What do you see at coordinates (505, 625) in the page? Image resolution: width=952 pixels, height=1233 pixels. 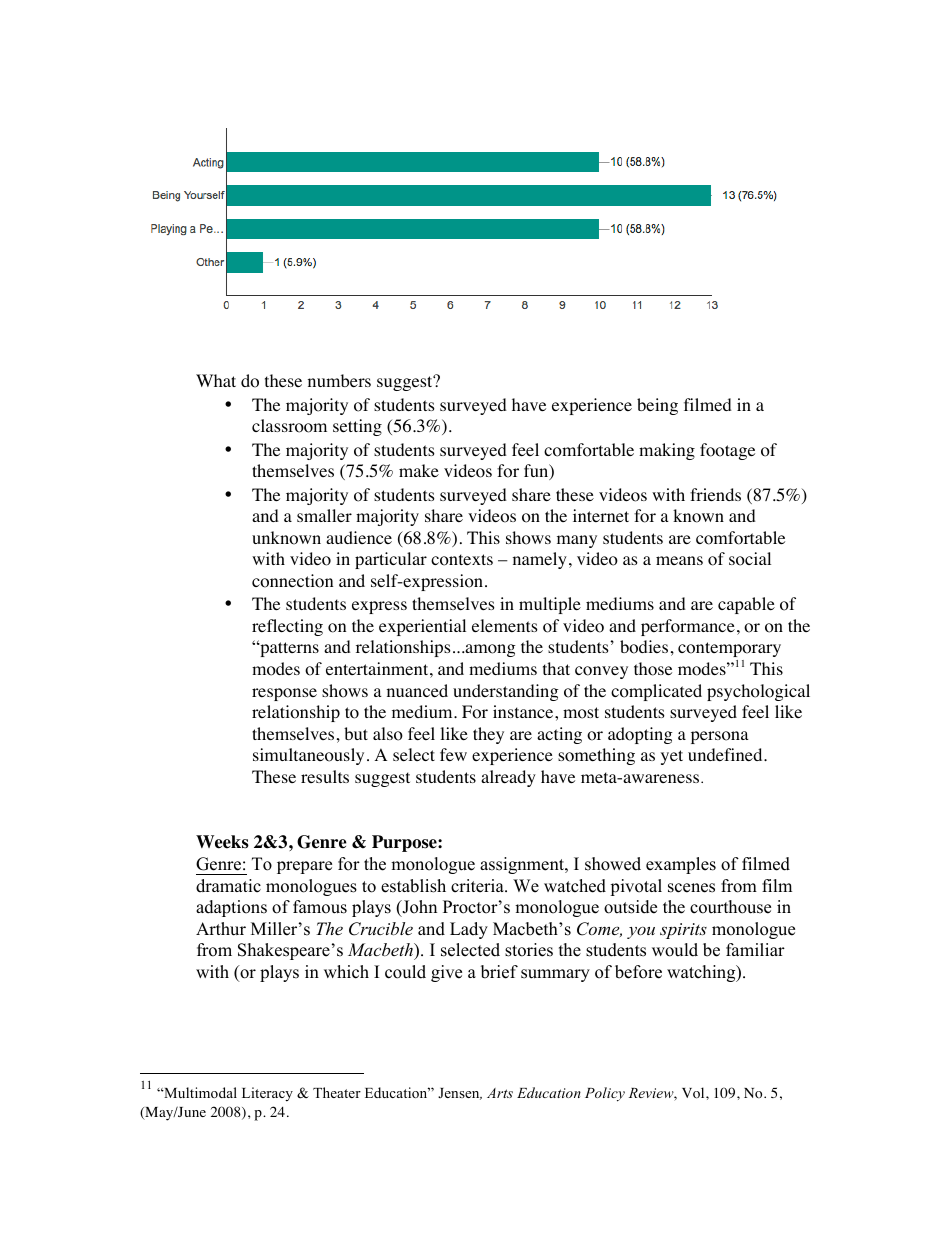 I see `elements` at bounding box center [505, 625].
